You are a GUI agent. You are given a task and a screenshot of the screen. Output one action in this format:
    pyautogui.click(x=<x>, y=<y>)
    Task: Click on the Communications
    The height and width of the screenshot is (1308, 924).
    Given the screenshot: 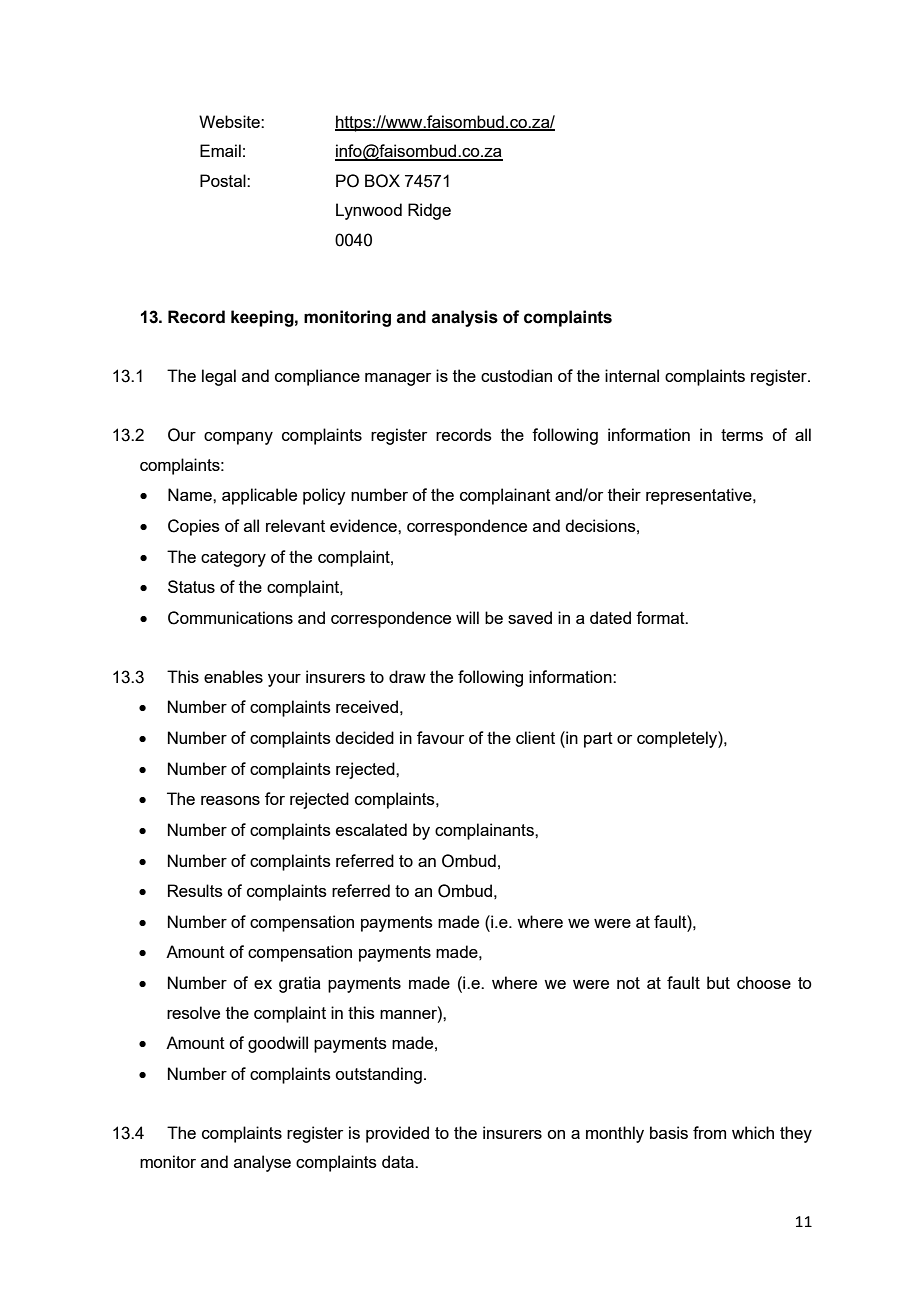 What is the action you would take?
    pyautogui.click(x=230, y=618)
